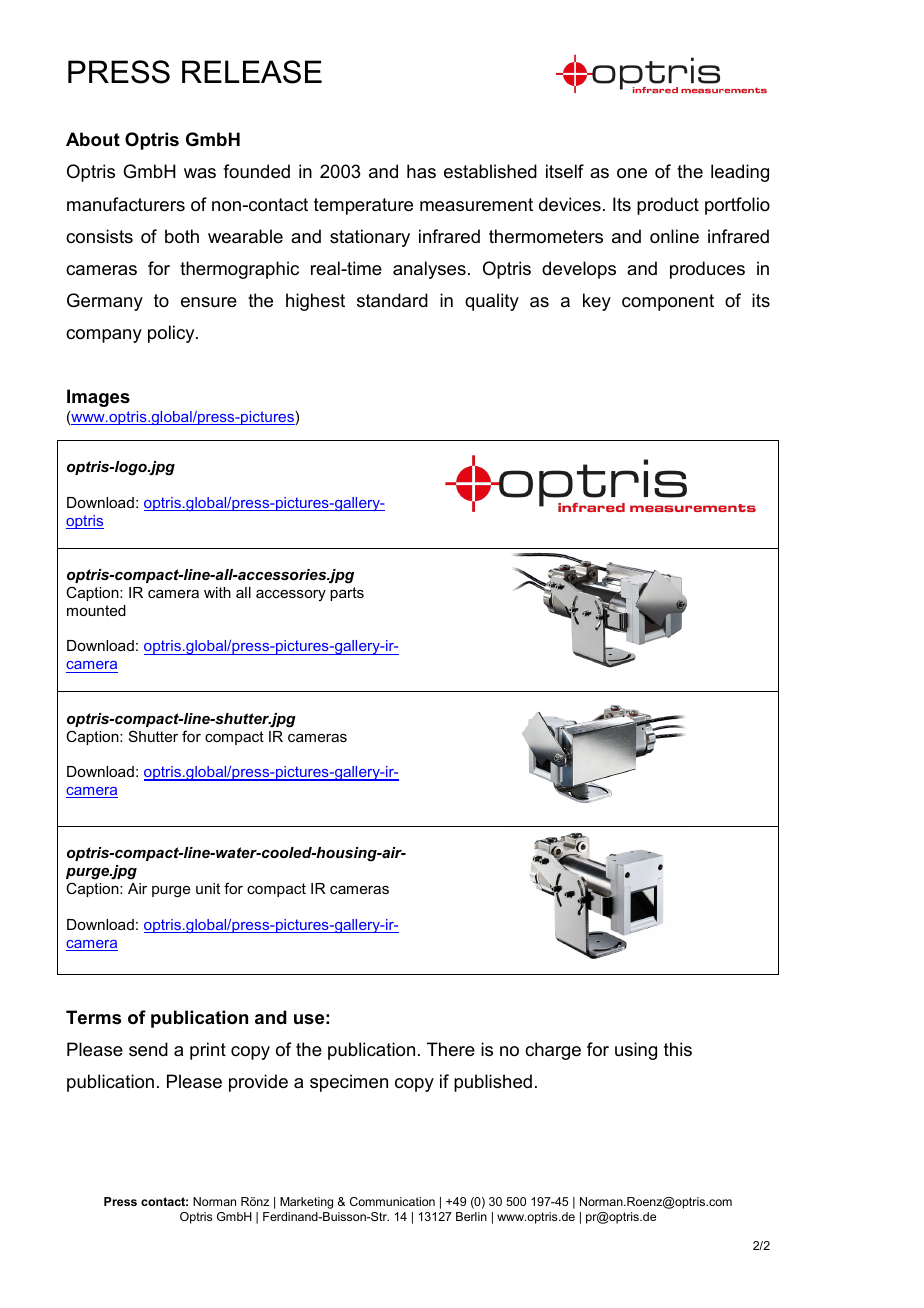 This document has width=924, height=1308. Describe the element at coordinates (200, 173) in the document. I see `was` at that location.
